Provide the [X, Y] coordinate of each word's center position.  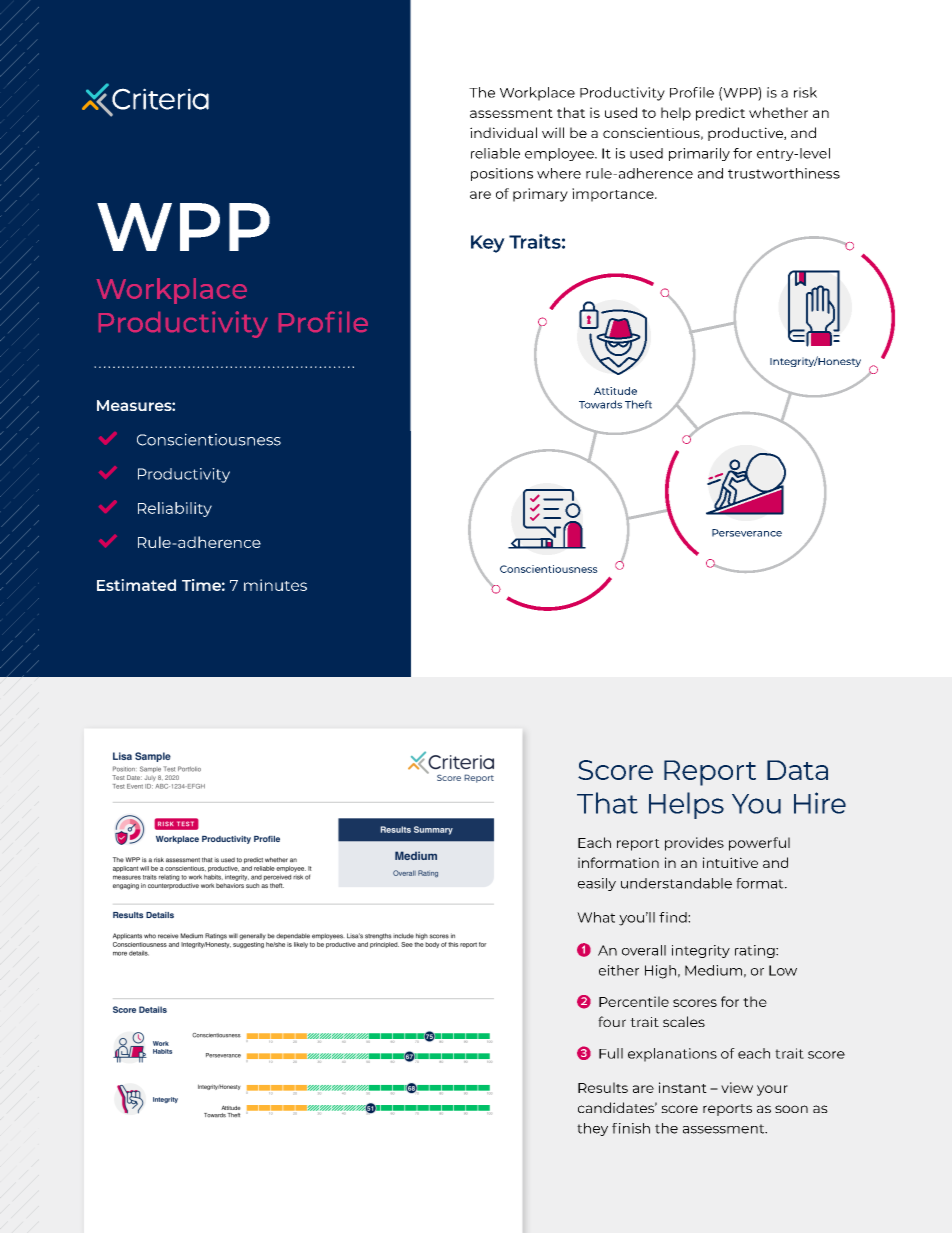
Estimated [136, 585]
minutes [275, 585]
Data [797, 770]
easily [597, 884]
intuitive [730, 862]
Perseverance [747, 533]
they [592, 1129]
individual [503, 132]
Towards [600, 404]
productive [746, 134]
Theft [638, 404]
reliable [495, 153]
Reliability [175, 509]
